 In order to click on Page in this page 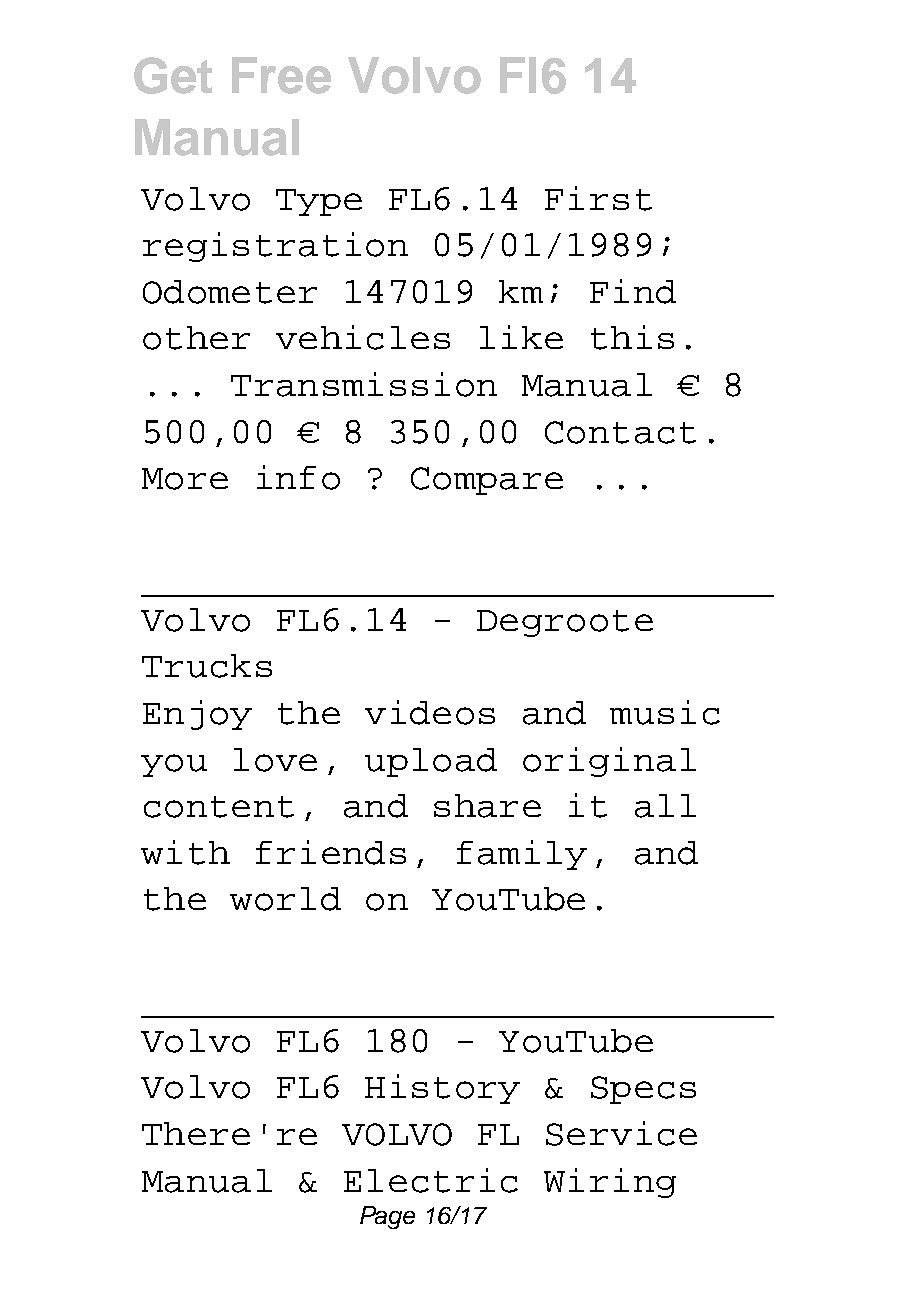, I will do `click(387, 1217)`.
